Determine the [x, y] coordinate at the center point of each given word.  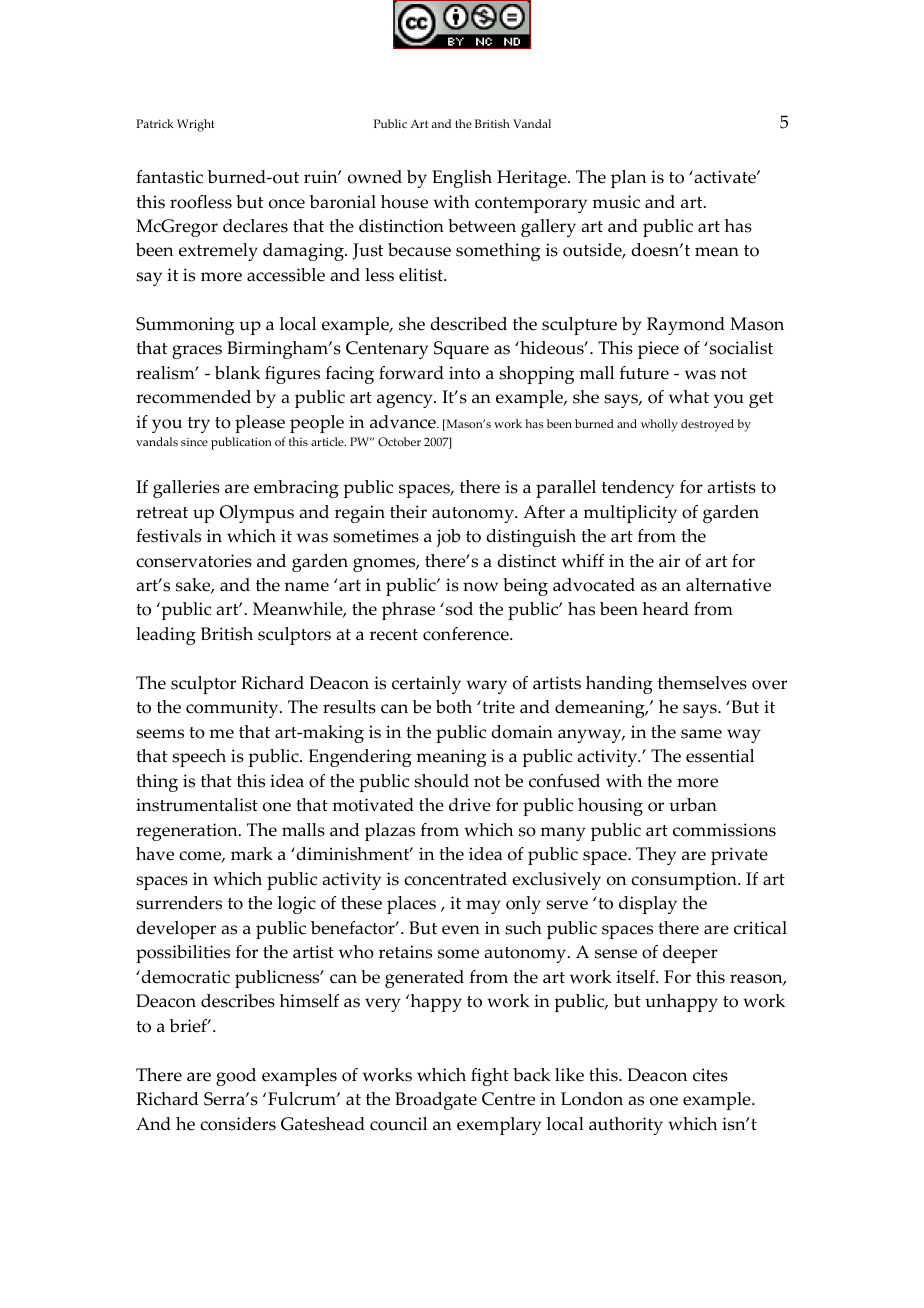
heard [665, 609]
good [236, 1077]
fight [490, 1077]
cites [710, 1075]
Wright [196, 125]
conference [467, 634]
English [462, 179]
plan [628, 179]
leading [166, 636]
